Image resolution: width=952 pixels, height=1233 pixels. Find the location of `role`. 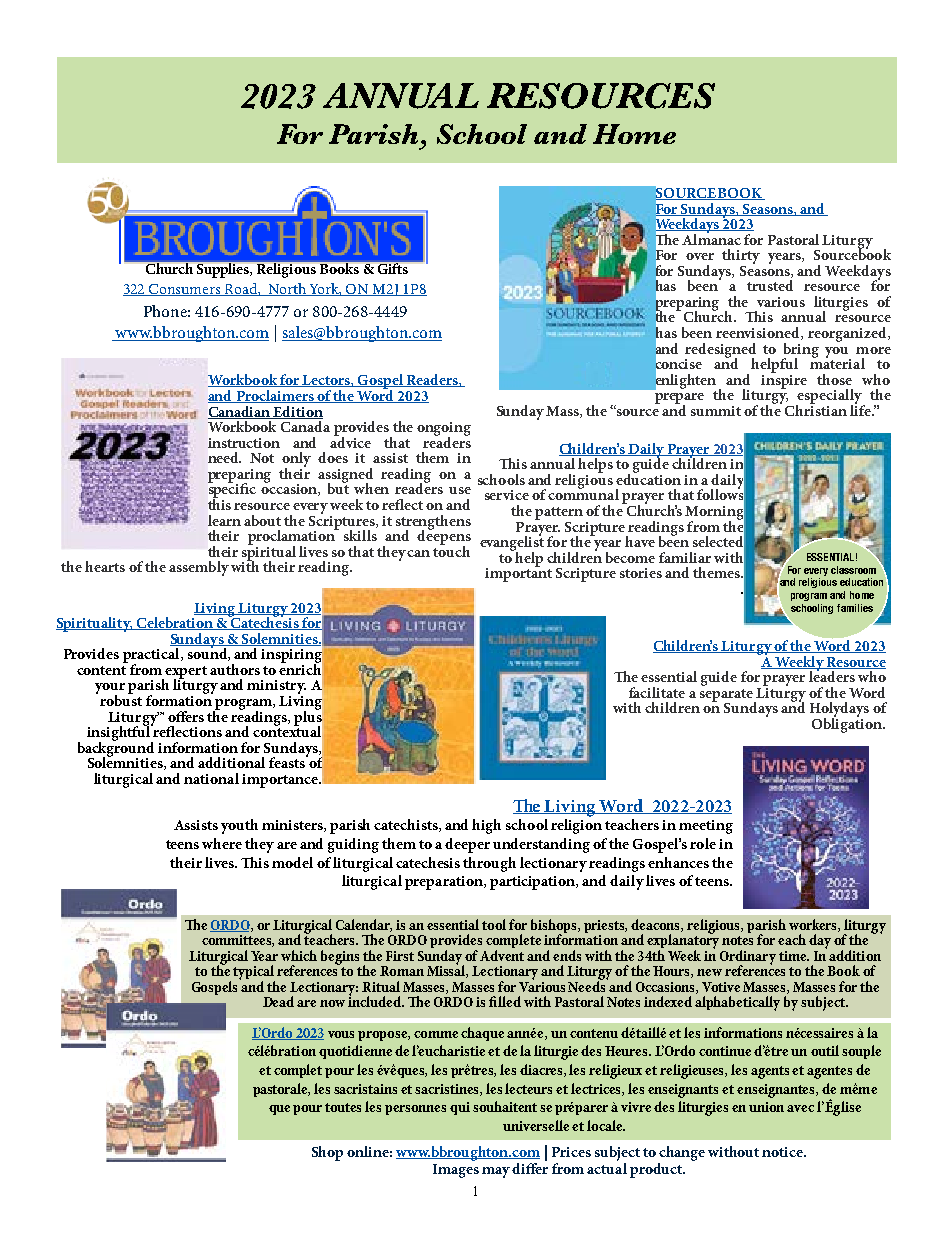

role is located at coordinates (703, 843).
